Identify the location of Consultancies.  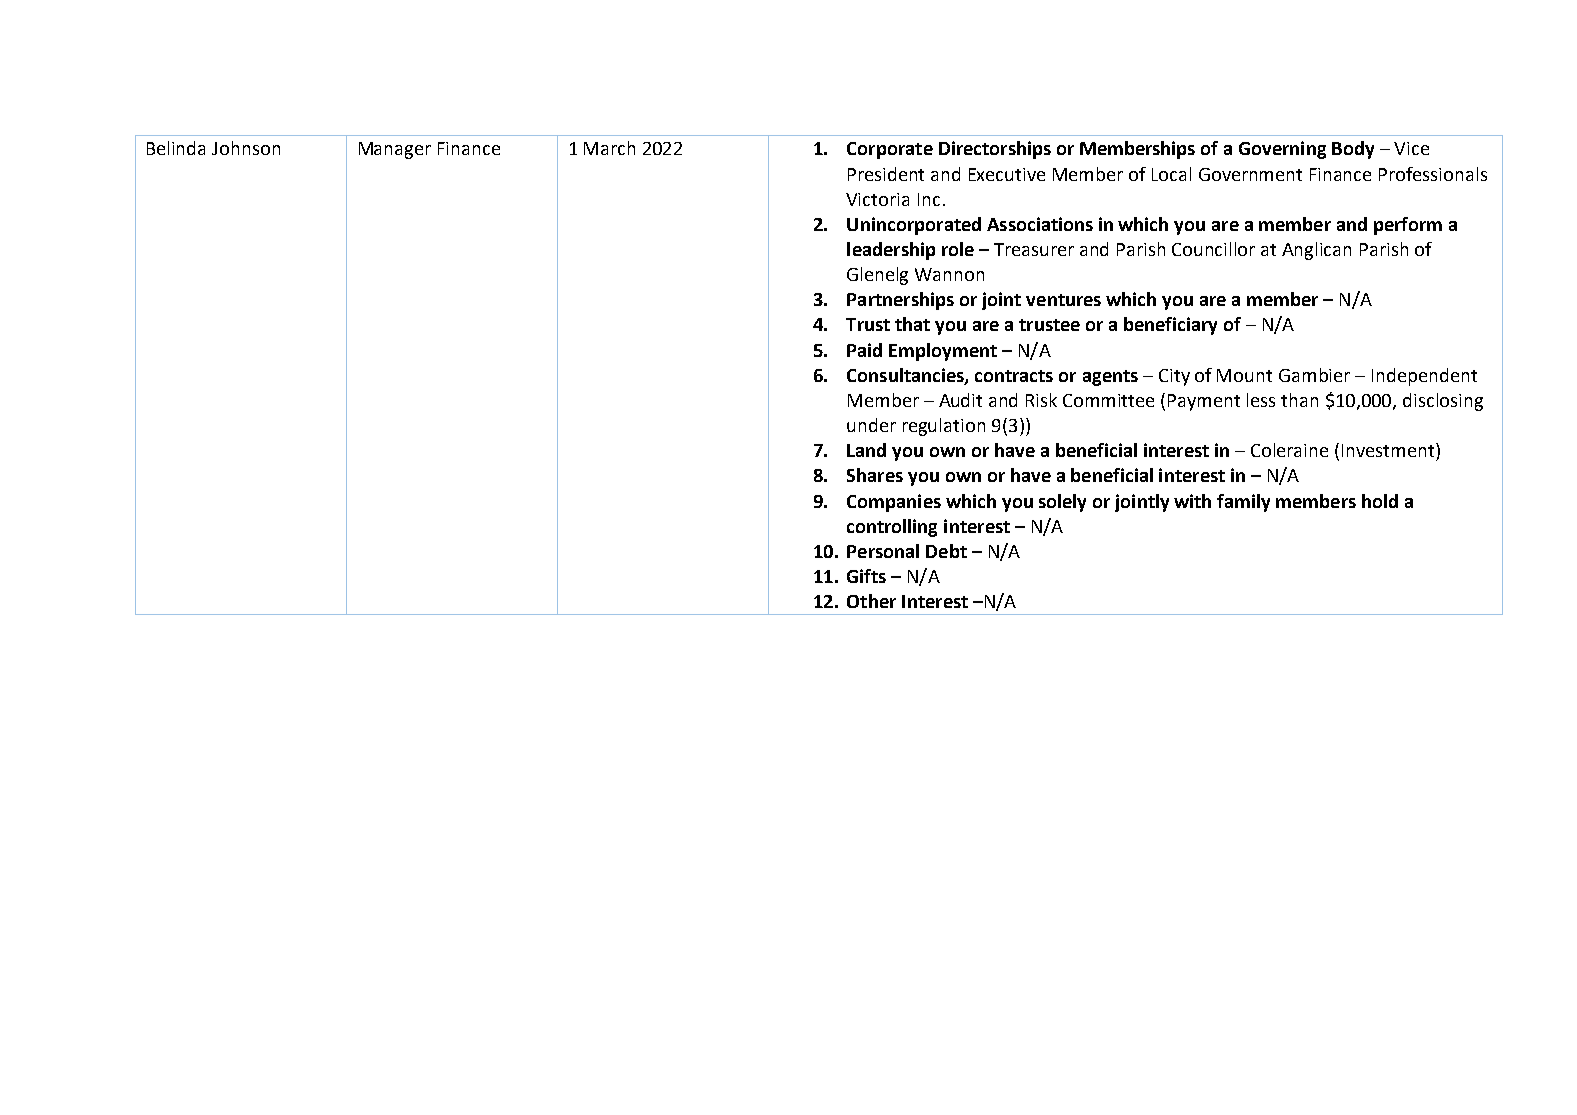
(906, 376).
